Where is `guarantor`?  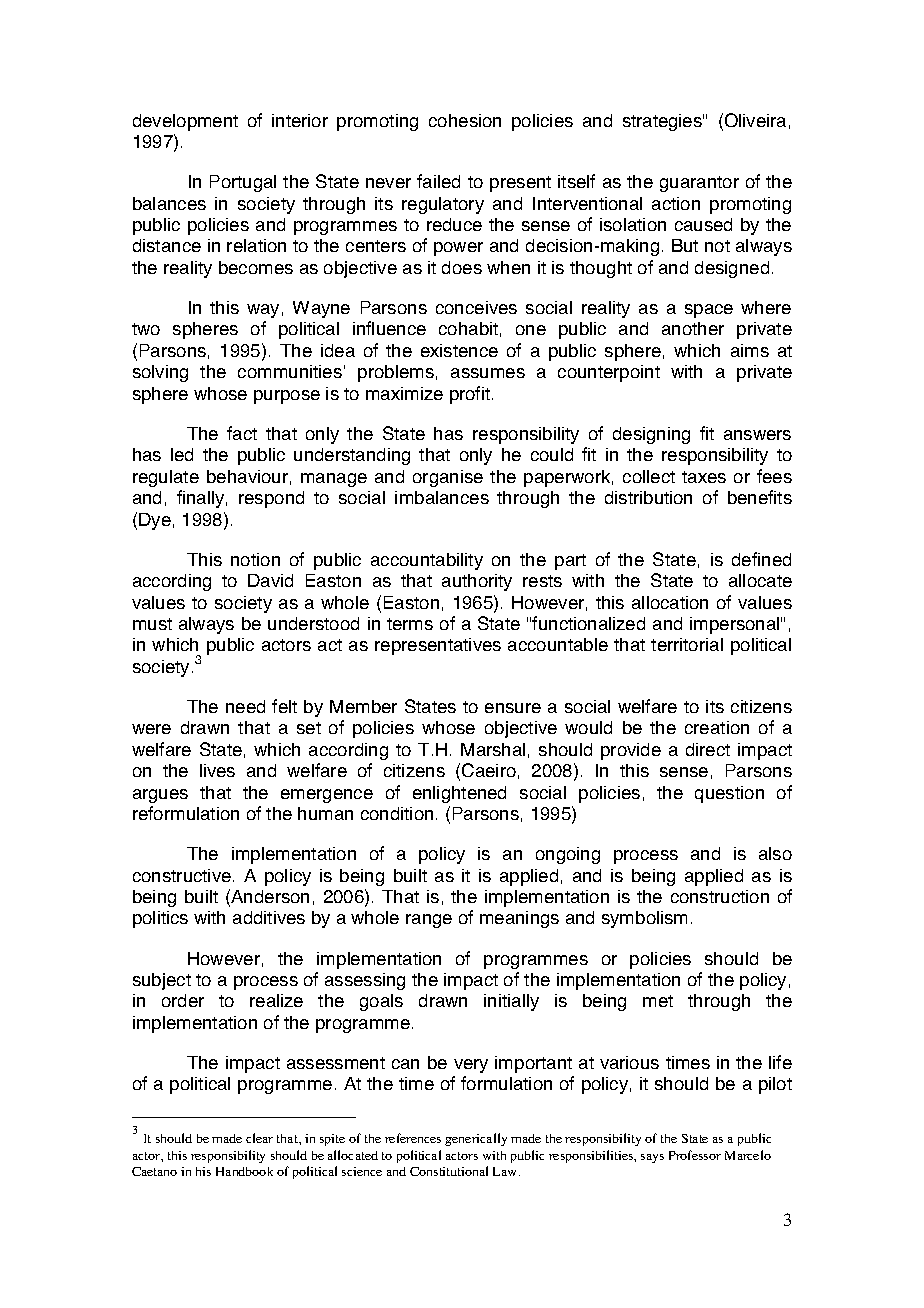
guarantor is located at coordinates (699, 184).
